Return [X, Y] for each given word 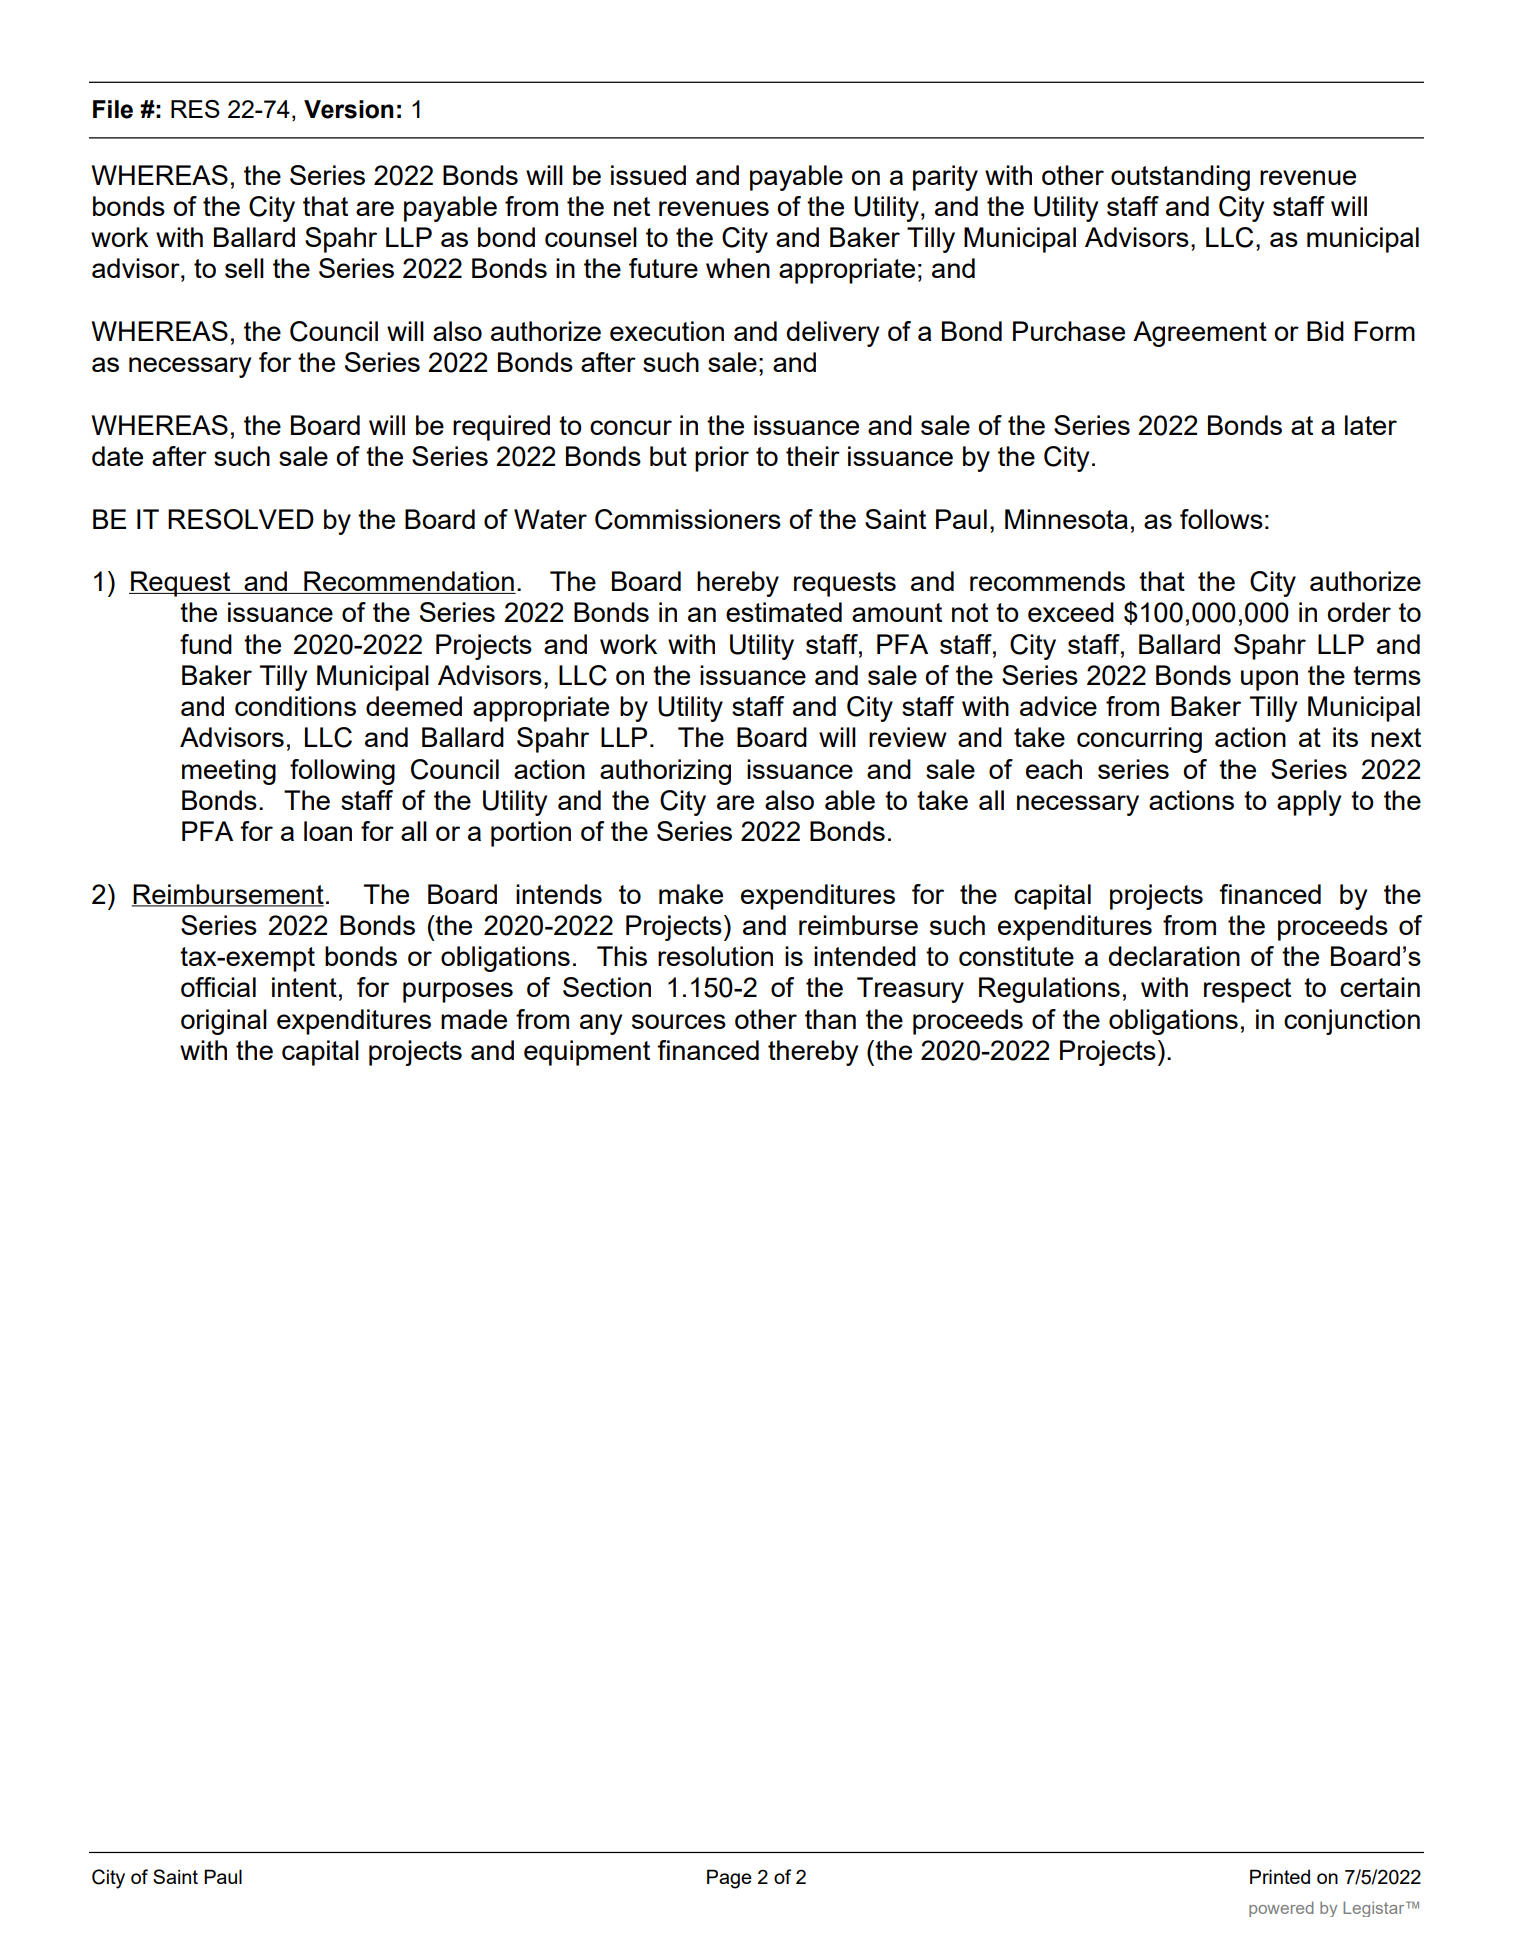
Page [729, 1879]
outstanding [1180, 178]
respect [1247, 990]
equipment [587, 1053]
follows [1221, 519]
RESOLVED [241, 519]
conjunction [1352, 1022]
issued [648, 175]
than [830, 1019]
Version [349, 109]
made [474, 1019]
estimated [784, 612]
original [224, 1022]
